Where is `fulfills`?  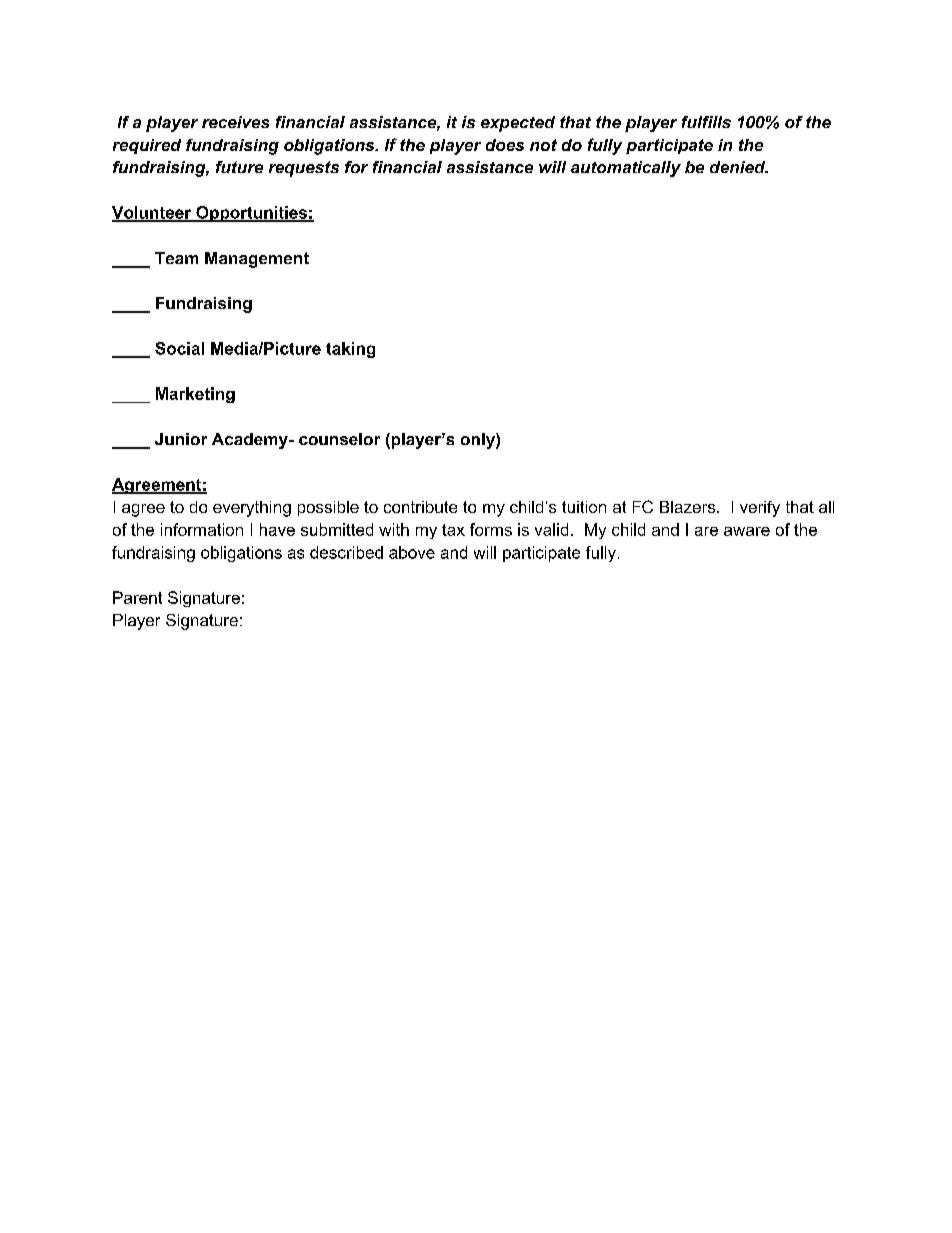
fulfills is located at coordinates (706, 122).
